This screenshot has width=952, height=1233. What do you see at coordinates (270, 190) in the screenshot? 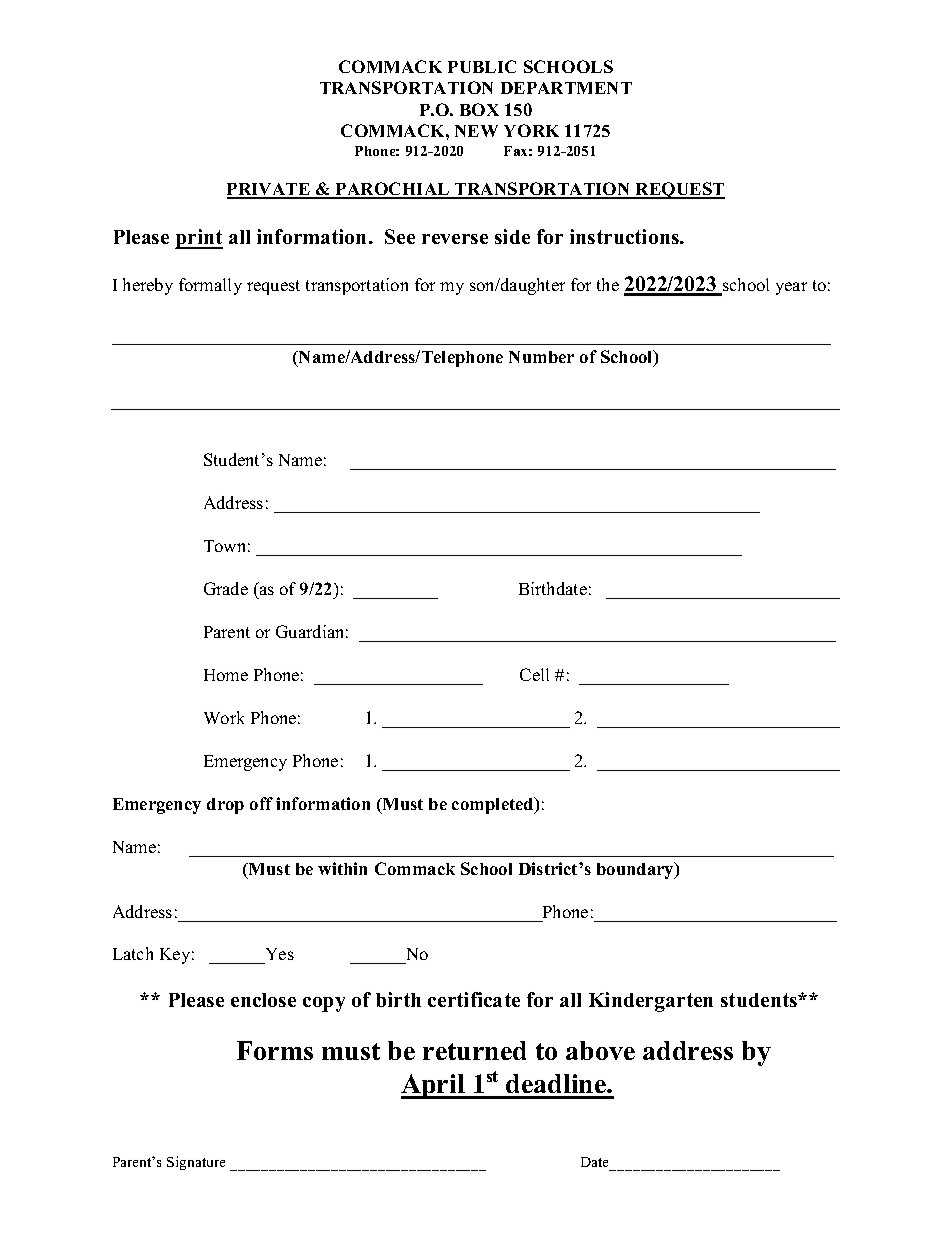
I see `PRIVATE` at bounding box center [270, 190].
